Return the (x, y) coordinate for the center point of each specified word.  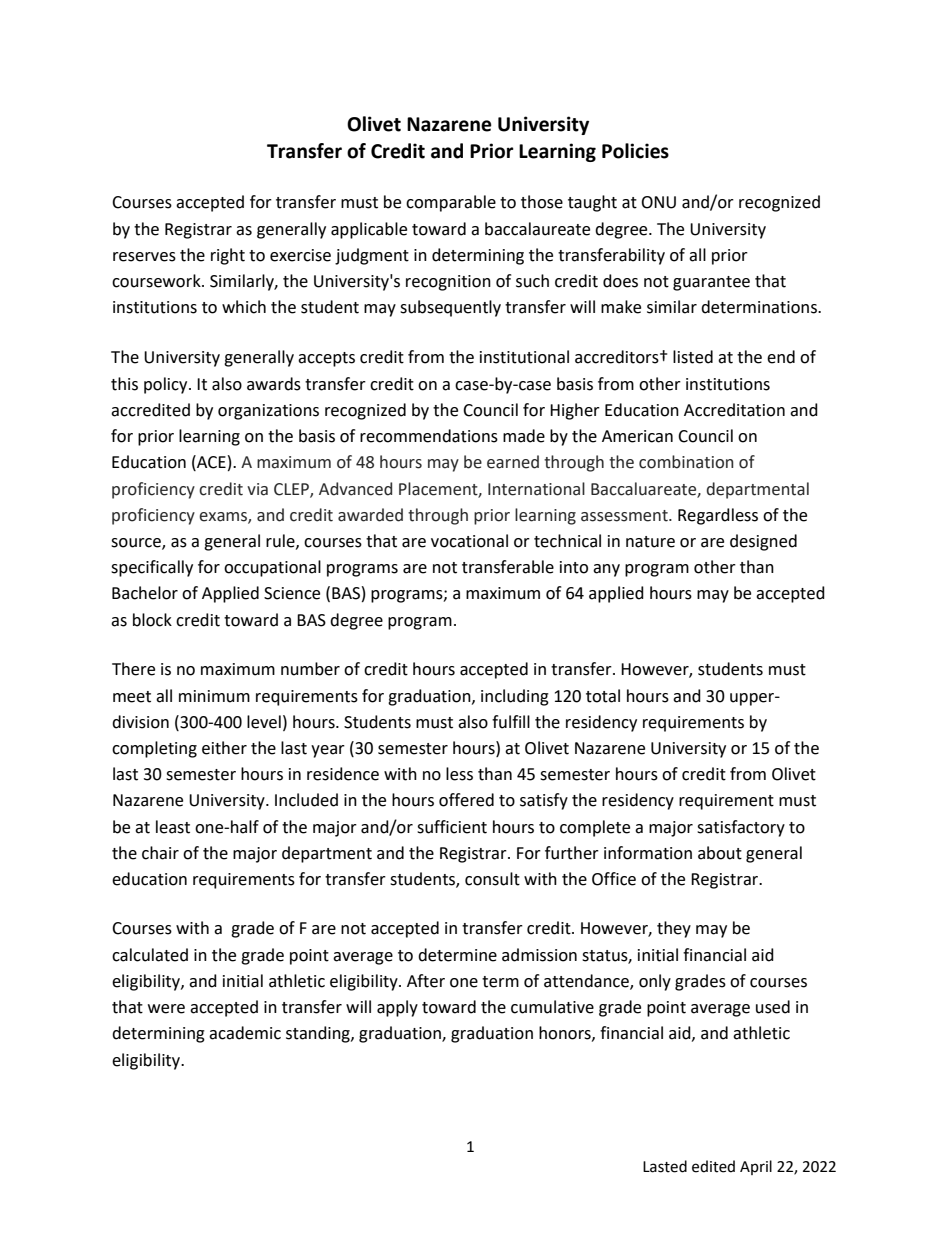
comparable (451, 203)
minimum (214, 696)
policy (167, 385)
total (603, 696)
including (515, 697)
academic (245, 1033)
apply (397, 1008)
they (674, 929)
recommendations (429, 436)
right (228, 256)
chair (160, 853)
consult (492, 879)
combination (686, 462)
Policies (635, 151)
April (756, 1167)
